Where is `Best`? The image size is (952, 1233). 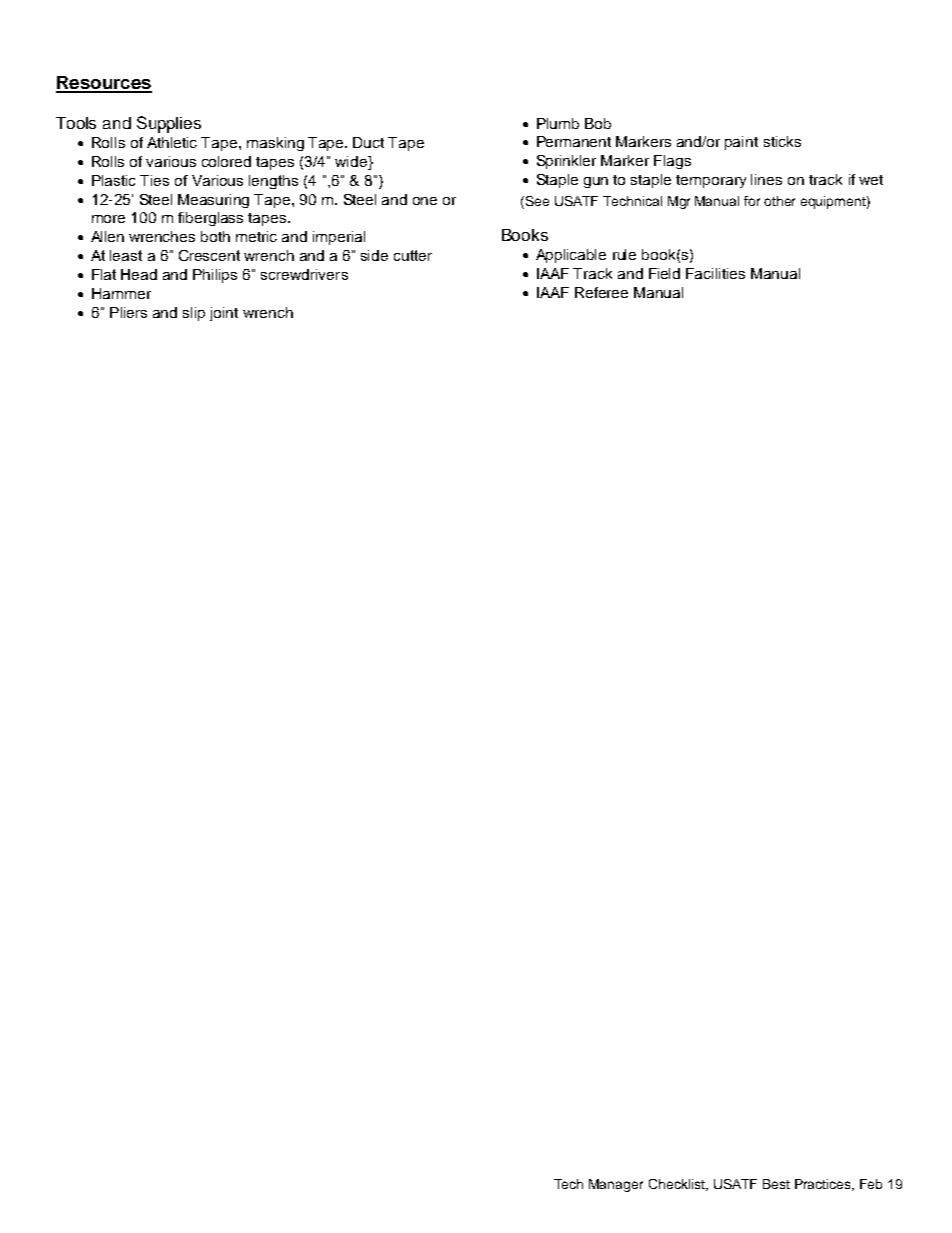
Best is located at coordinates (776, 1184).
